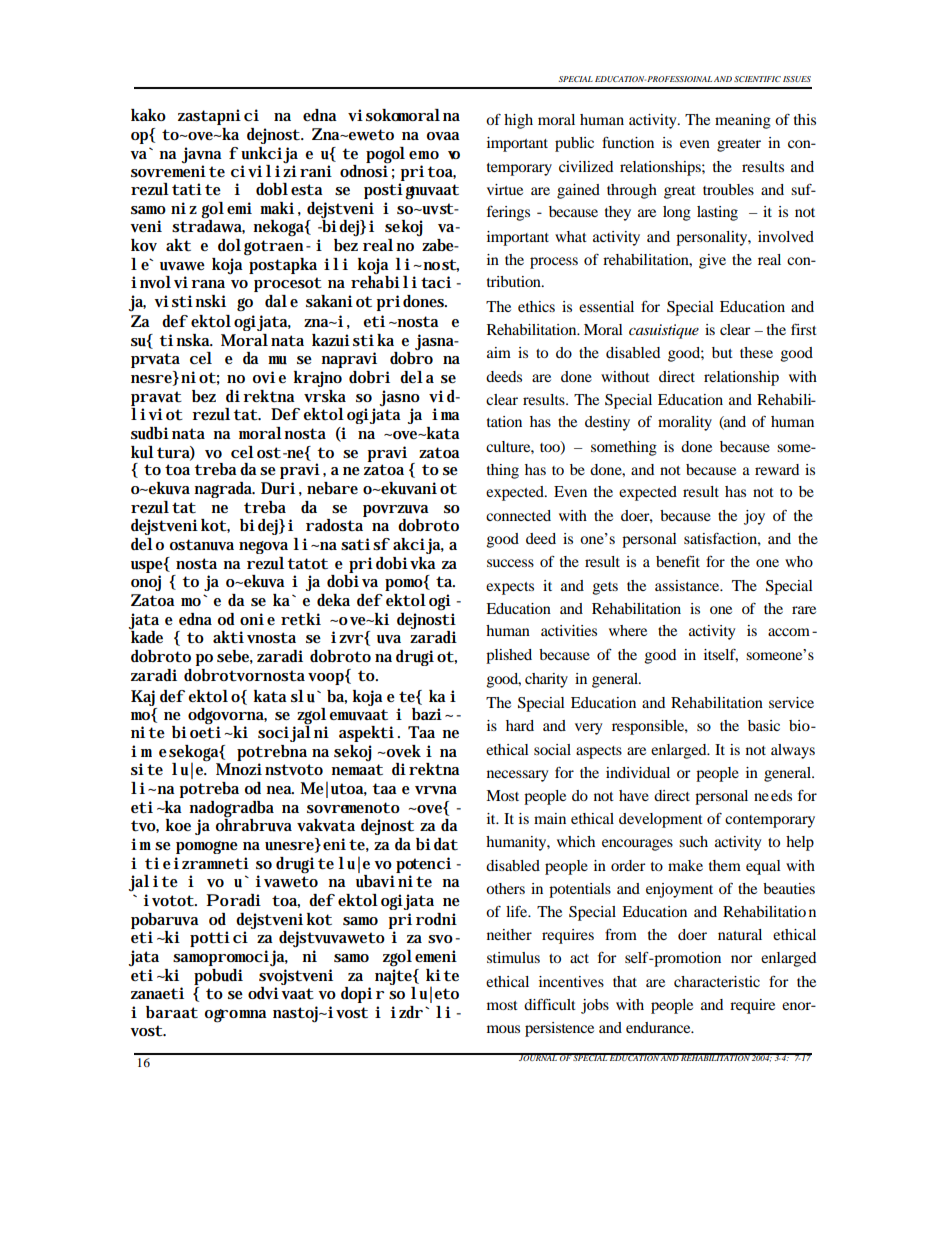  Describe the element at coordinates (518, 121) in the screenshot. I see `high` at that location.
